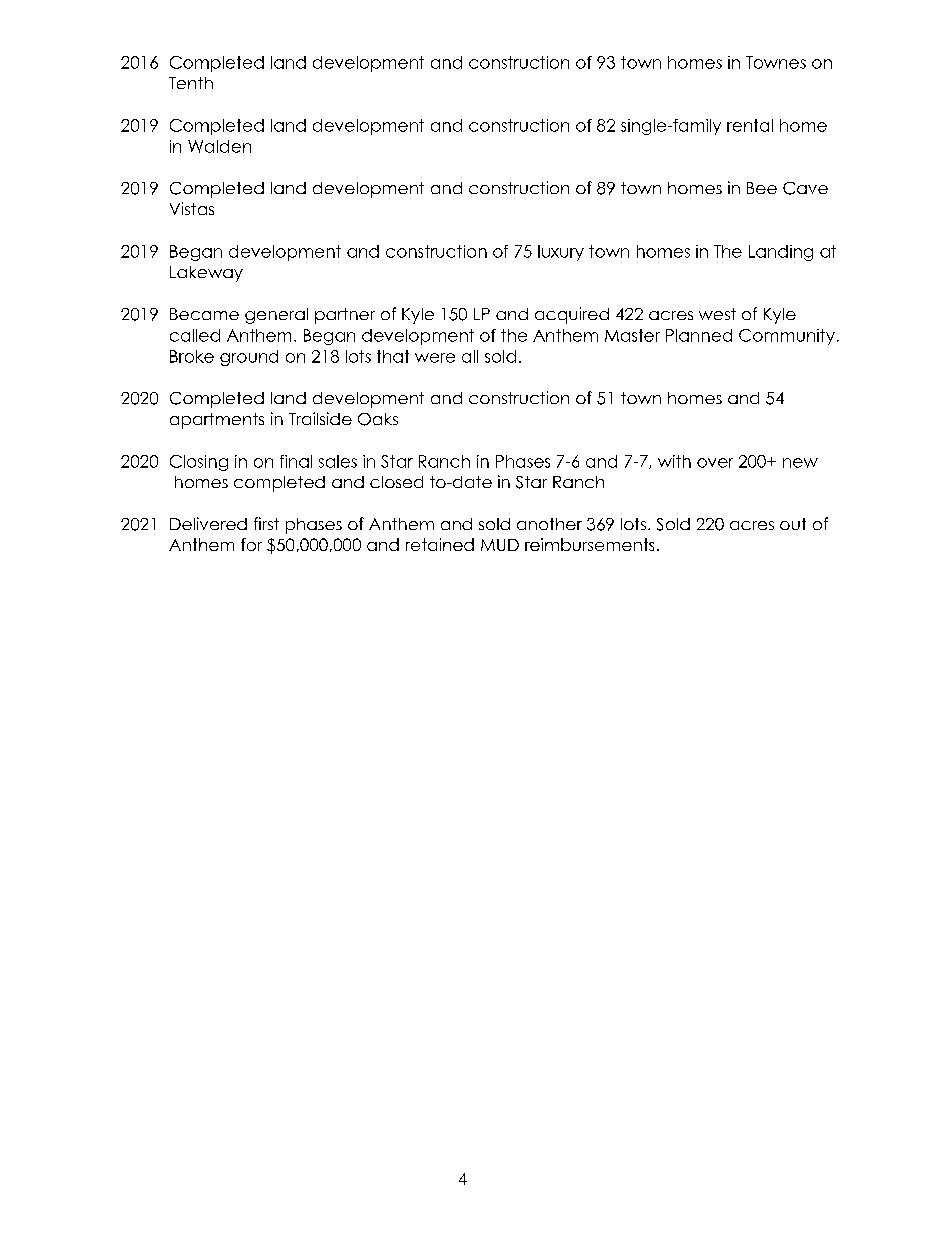 This screenshot has width=952, height=1233. I want to click on out, so click(793, 524).
